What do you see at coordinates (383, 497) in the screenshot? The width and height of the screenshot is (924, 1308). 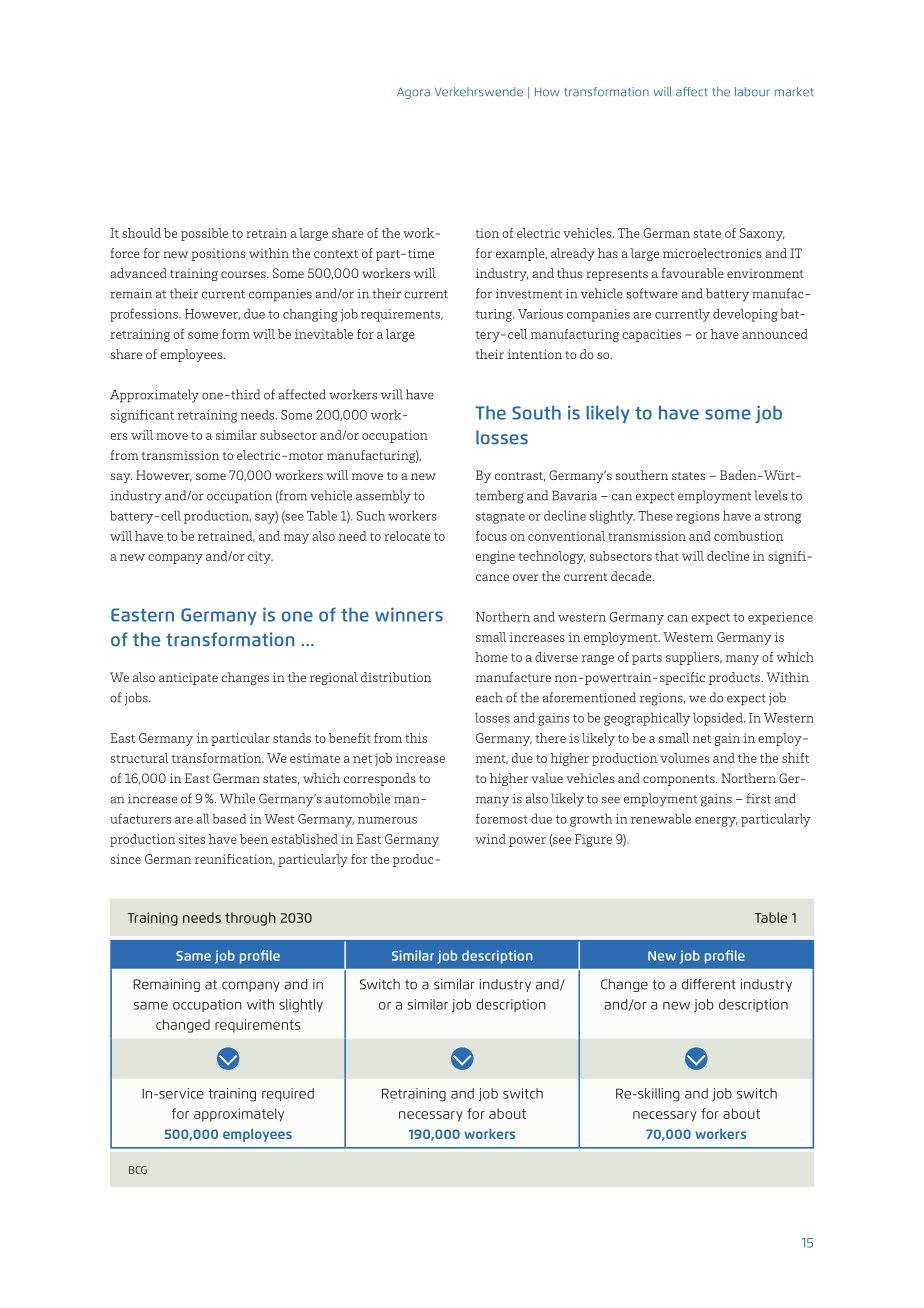 I see `assembly` at bounding box center [383, 497].
